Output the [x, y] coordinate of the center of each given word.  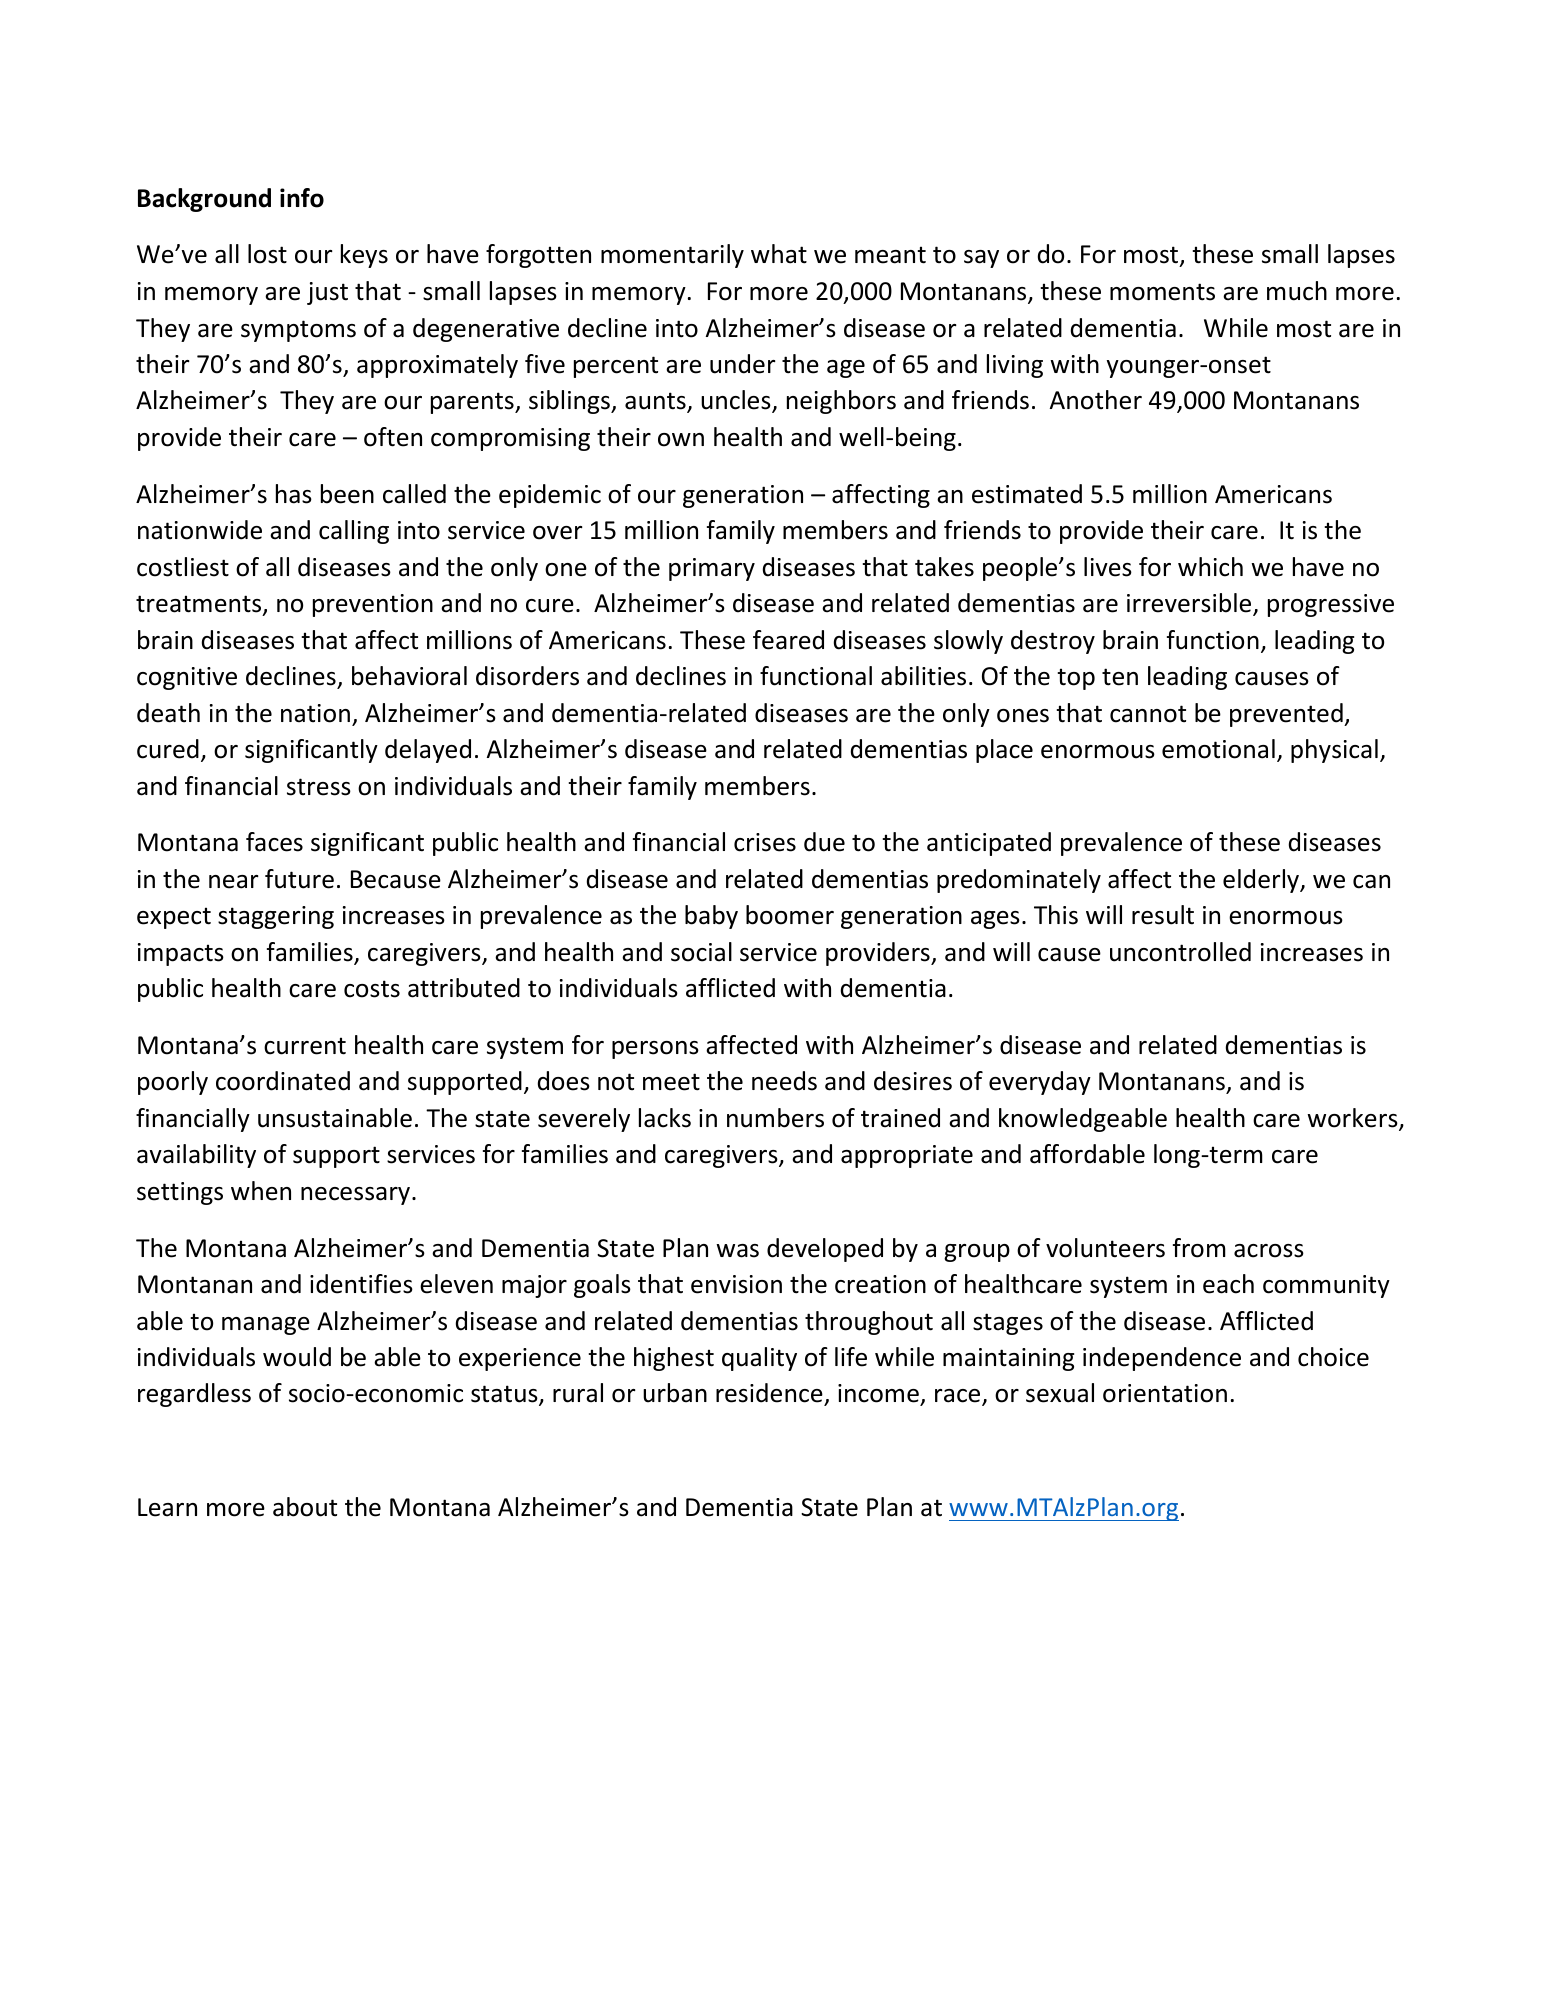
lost [267, 254]
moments [1162, 292]
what [779, 254]
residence [770, 1394]
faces [274, 842]
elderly [1262, 881]
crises [765, 842]
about [305, 1507]
